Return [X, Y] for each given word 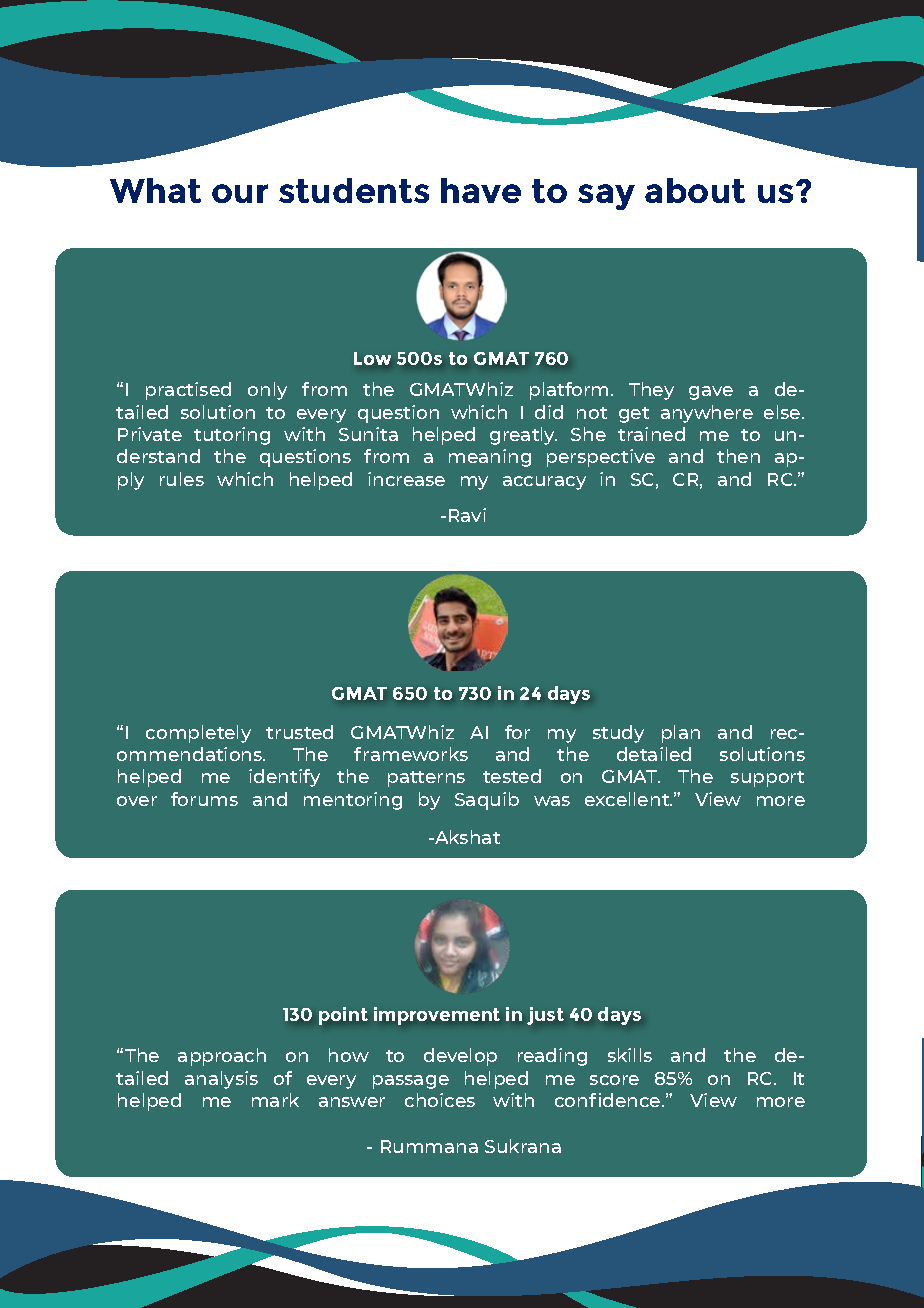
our [240, 193]
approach [222, 1057]
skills [630, 1055]
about [695, 190]
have [481, 190]
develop [460, 1057]
